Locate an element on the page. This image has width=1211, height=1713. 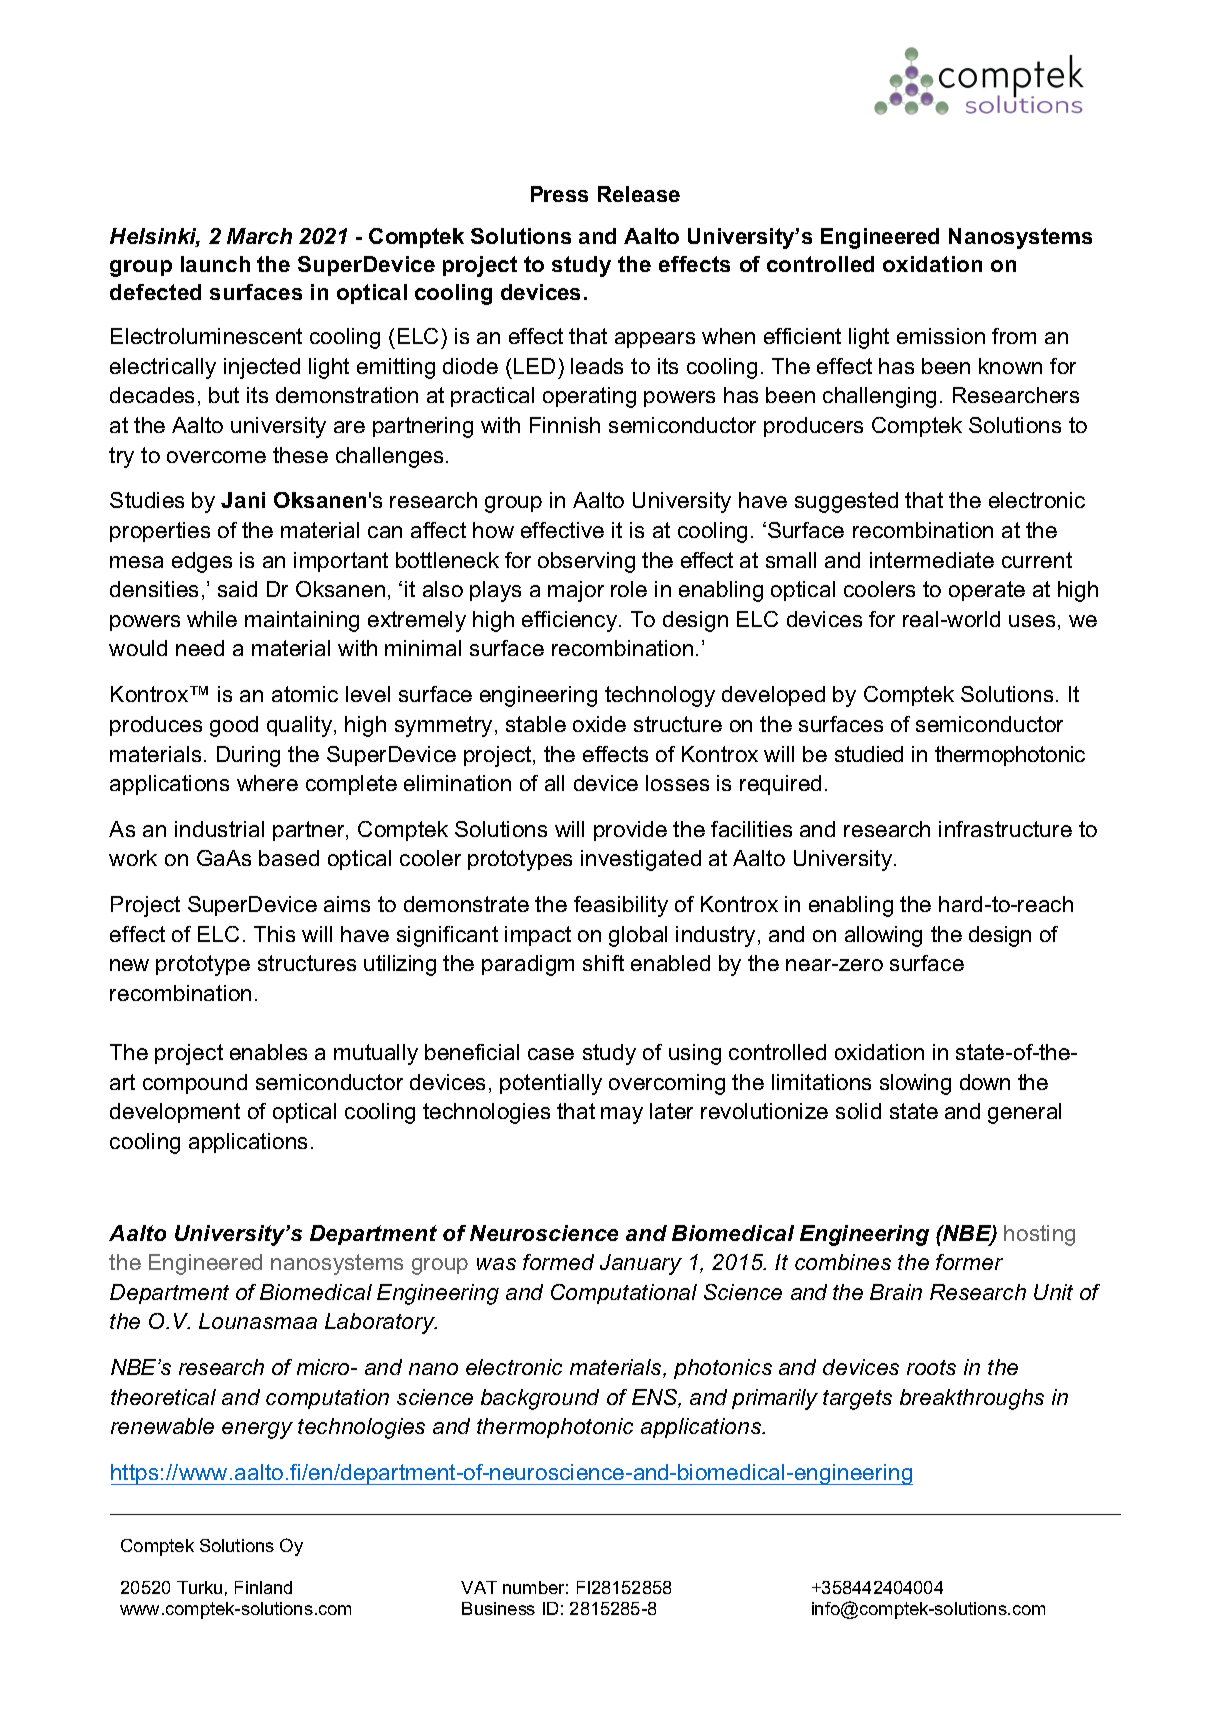
emission is located at coordinates (941, 336).
